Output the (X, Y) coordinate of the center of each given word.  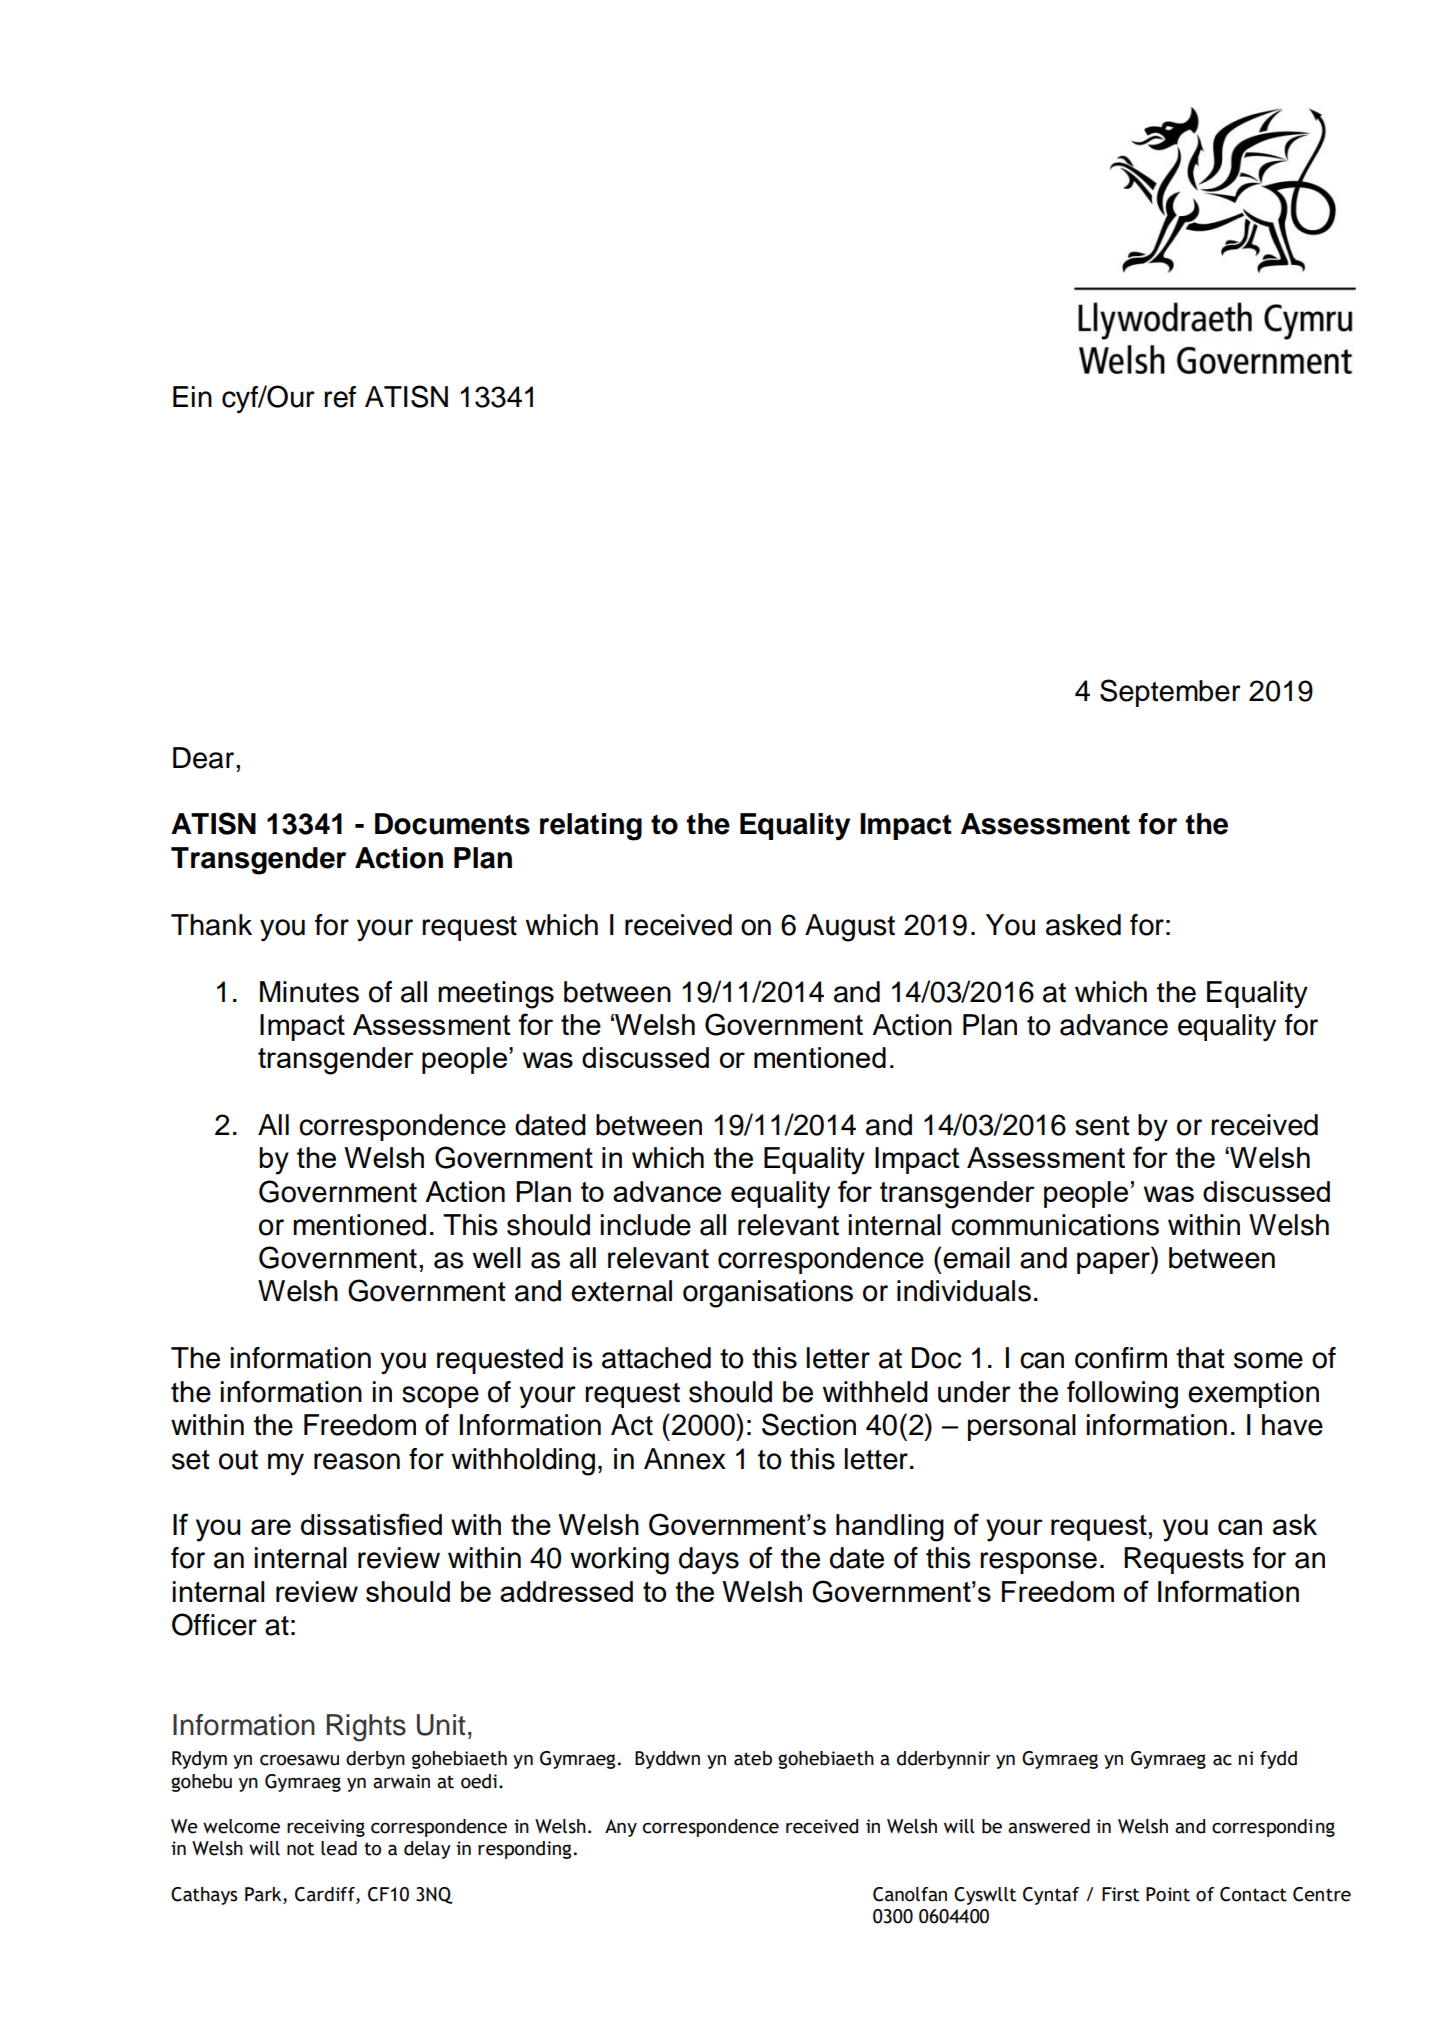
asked (1083, 925)
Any (621, 1828)
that (1200, 1358)
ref (340, 397)
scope (440, 1397)
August (850, 928)
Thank (211, 925)
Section (809, 1424)
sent (1102, 1126)
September (1170, 693)
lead (339, 1848)
